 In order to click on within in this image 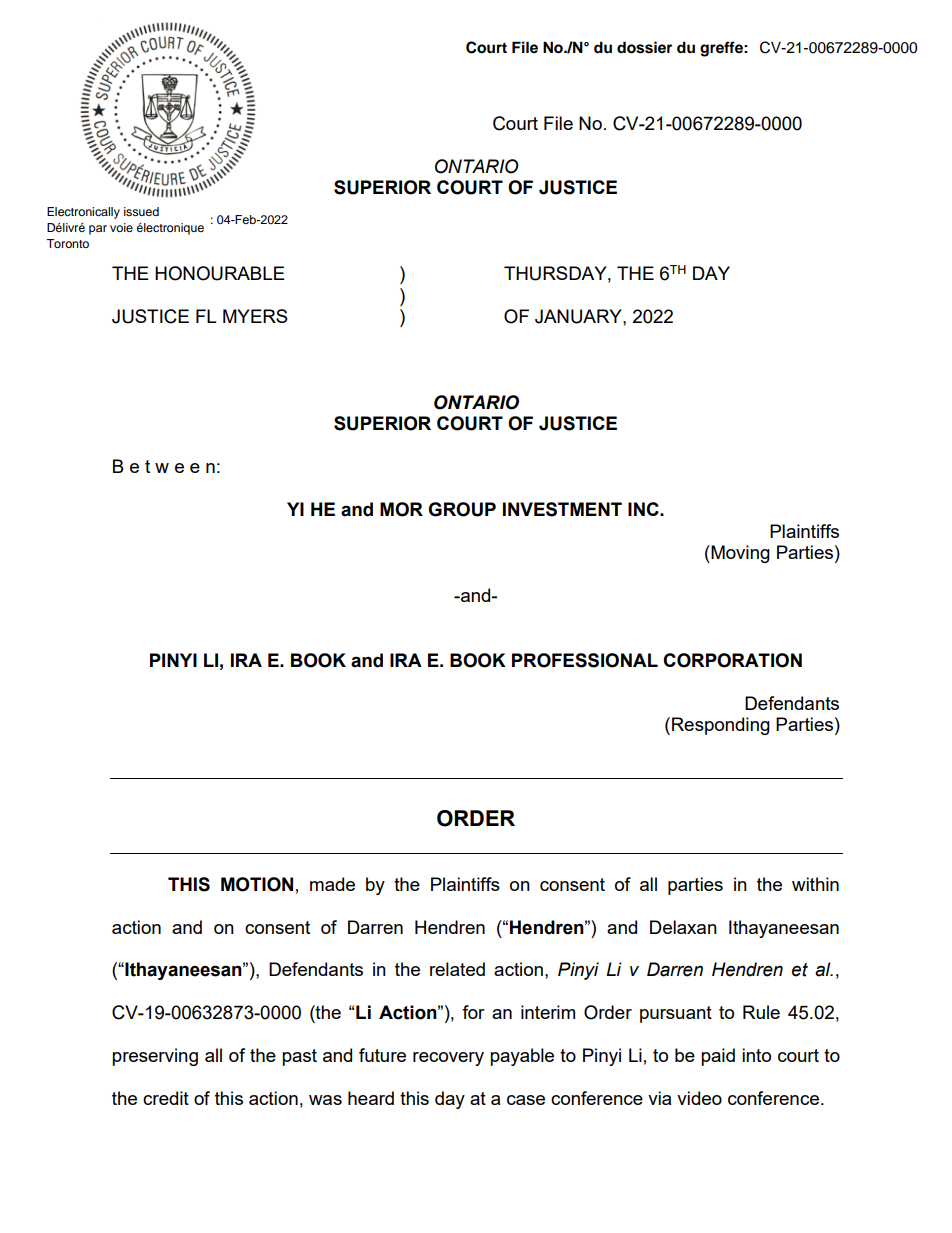, I will do `click(815, 884)`.
